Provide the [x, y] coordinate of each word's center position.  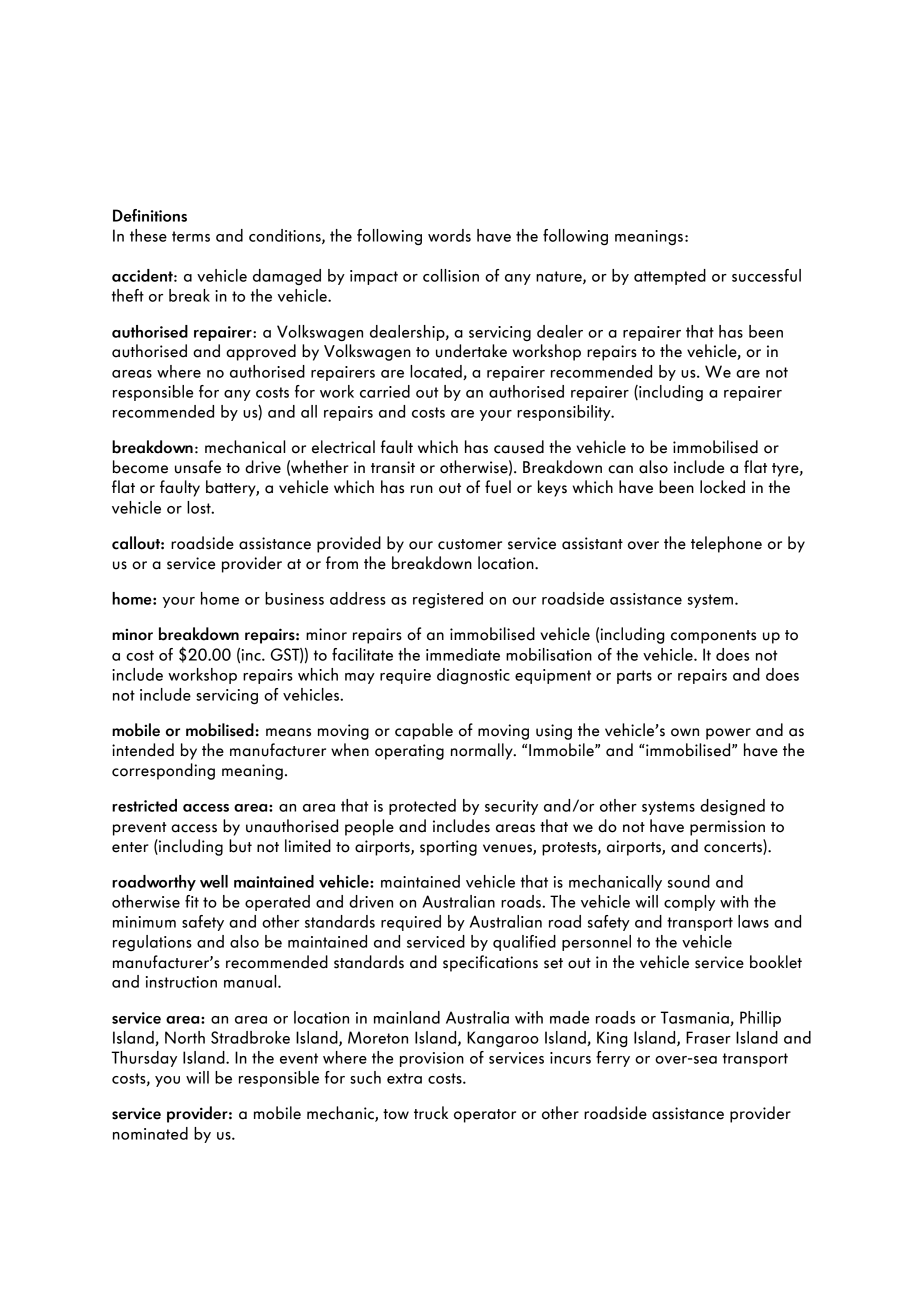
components [713, 637]
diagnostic [473, 676]
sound [689, 881]
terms [191, 236]
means [288, 732]
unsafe [198, 467]
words [449, 235]
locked [722, 487]
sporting [448, 848]
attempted [670, 277]
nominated [150, 1133]
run [422, 489]
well [214, 881]
